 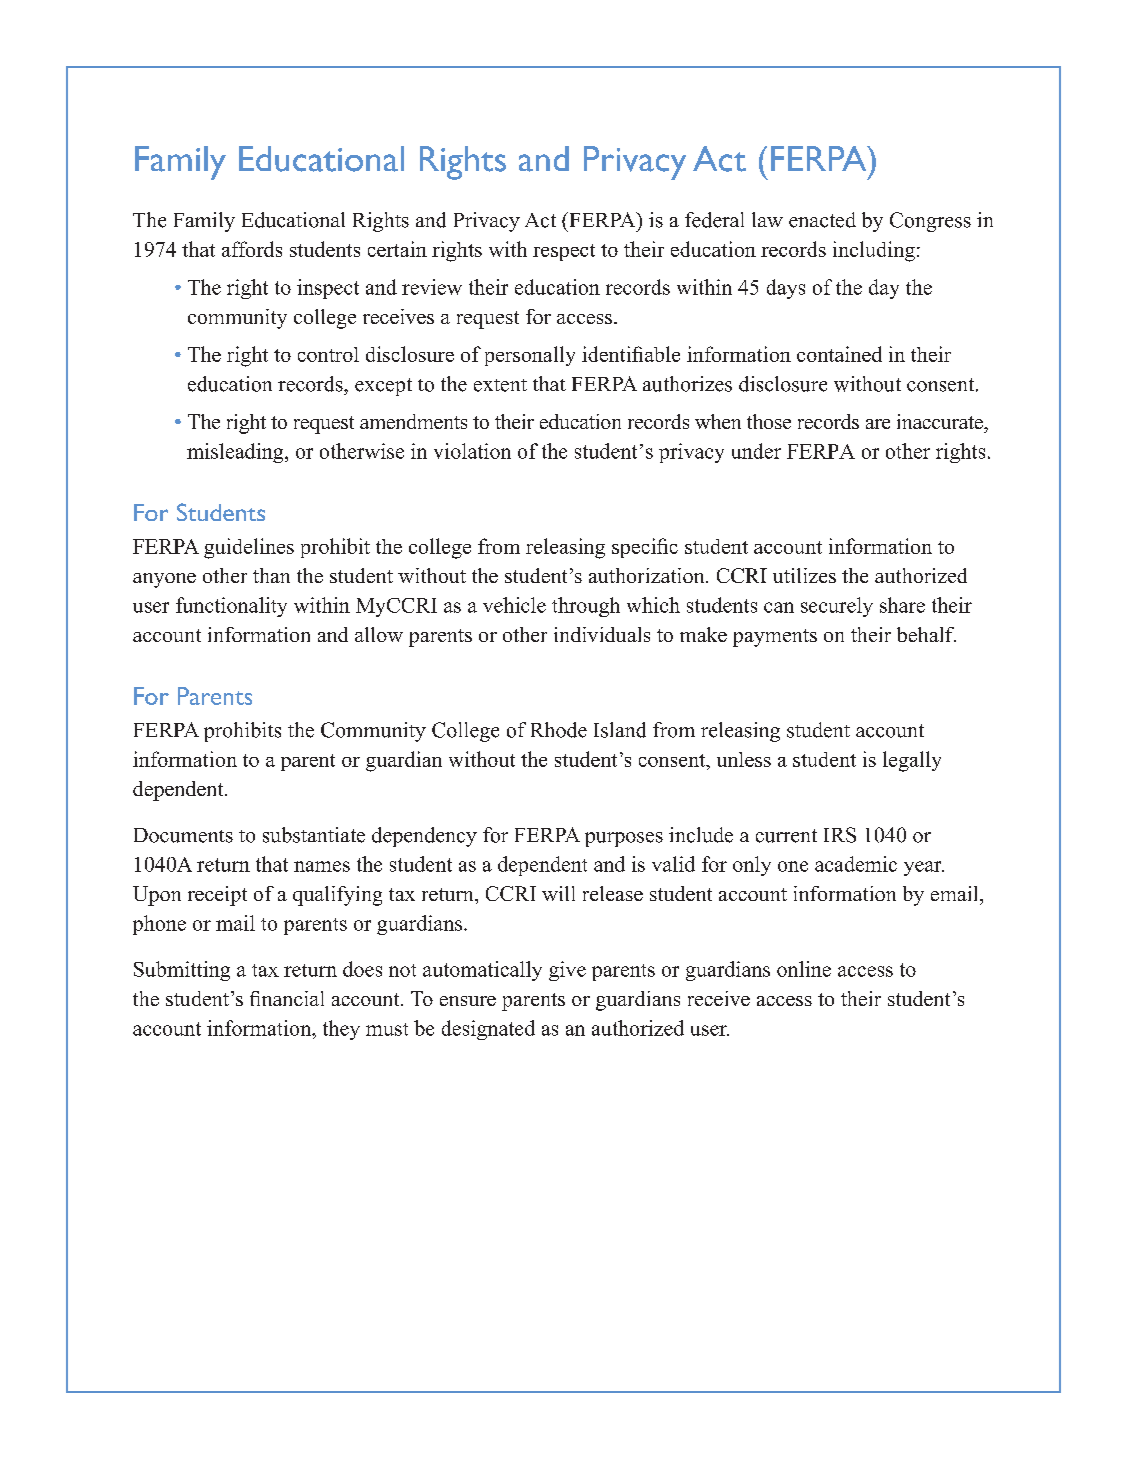 What do you see at coordinates (567, 971) in the screenshot?
I see `give` at bounding box center [567, 971].
